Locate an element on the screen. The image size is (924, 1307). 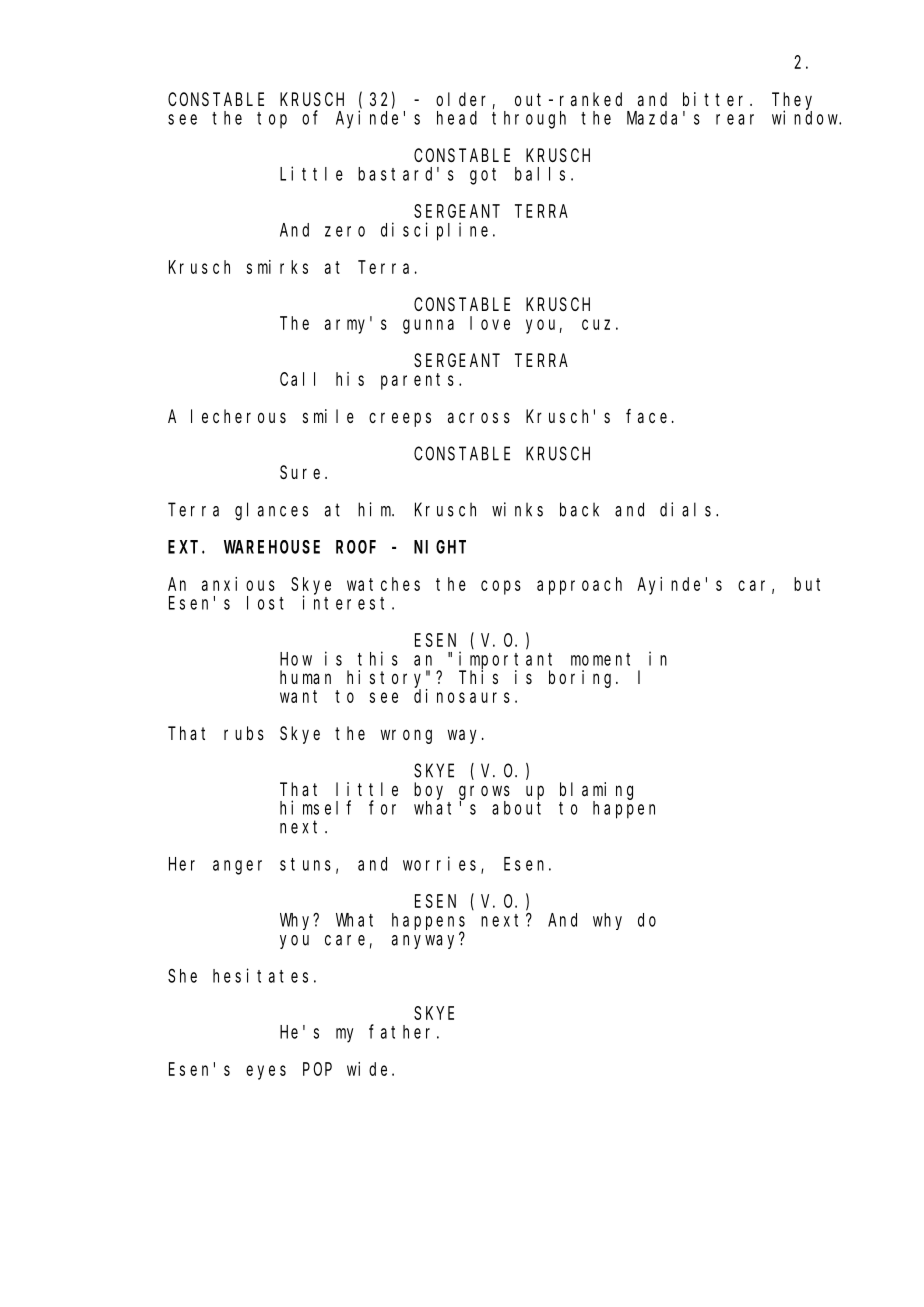
dials is located at coordinates (685, 509).
